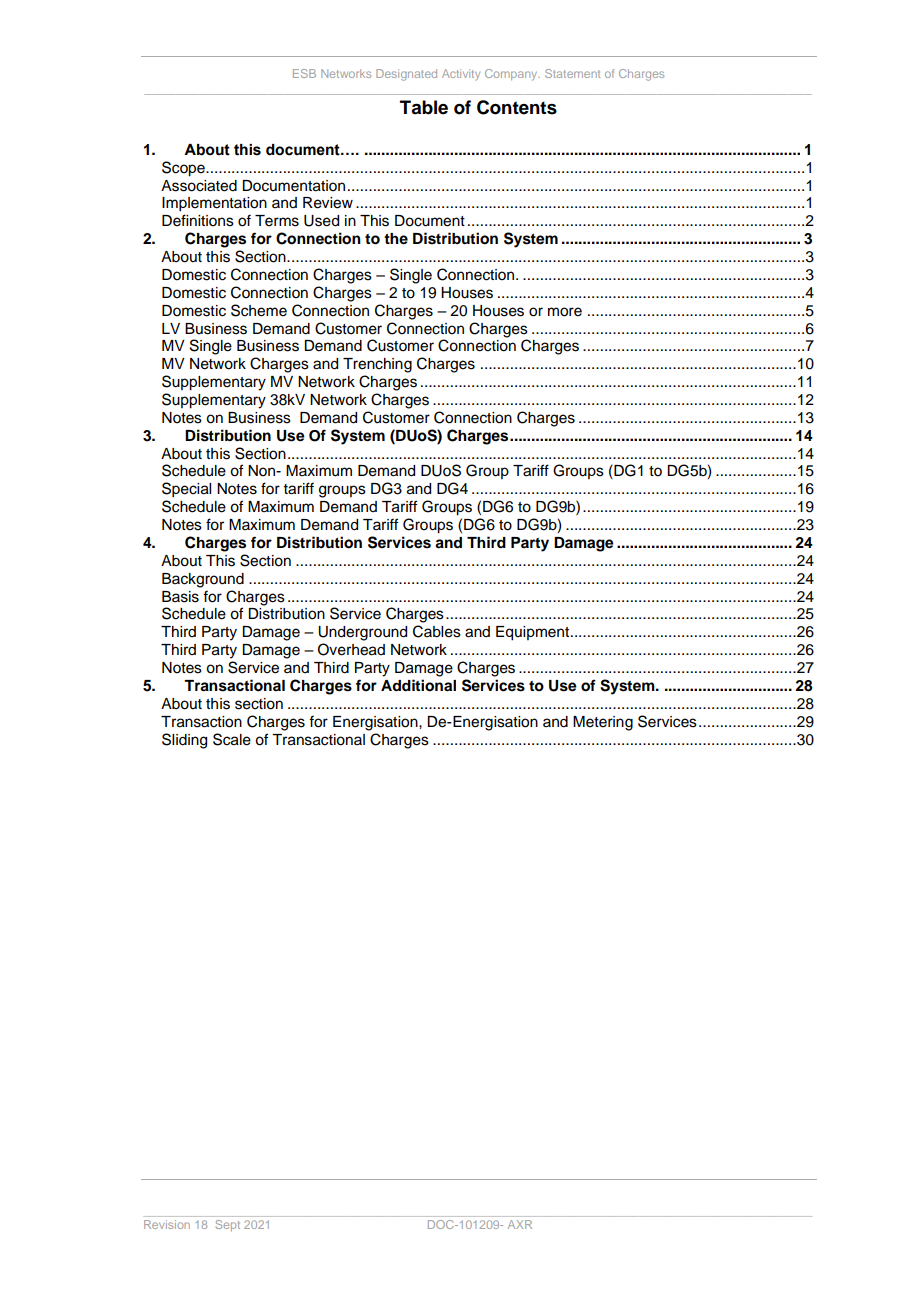 The width and height of the image is (924, 1308). Describe the element at coordinates (517, 107) in the image. I see `Contents` at that location.
